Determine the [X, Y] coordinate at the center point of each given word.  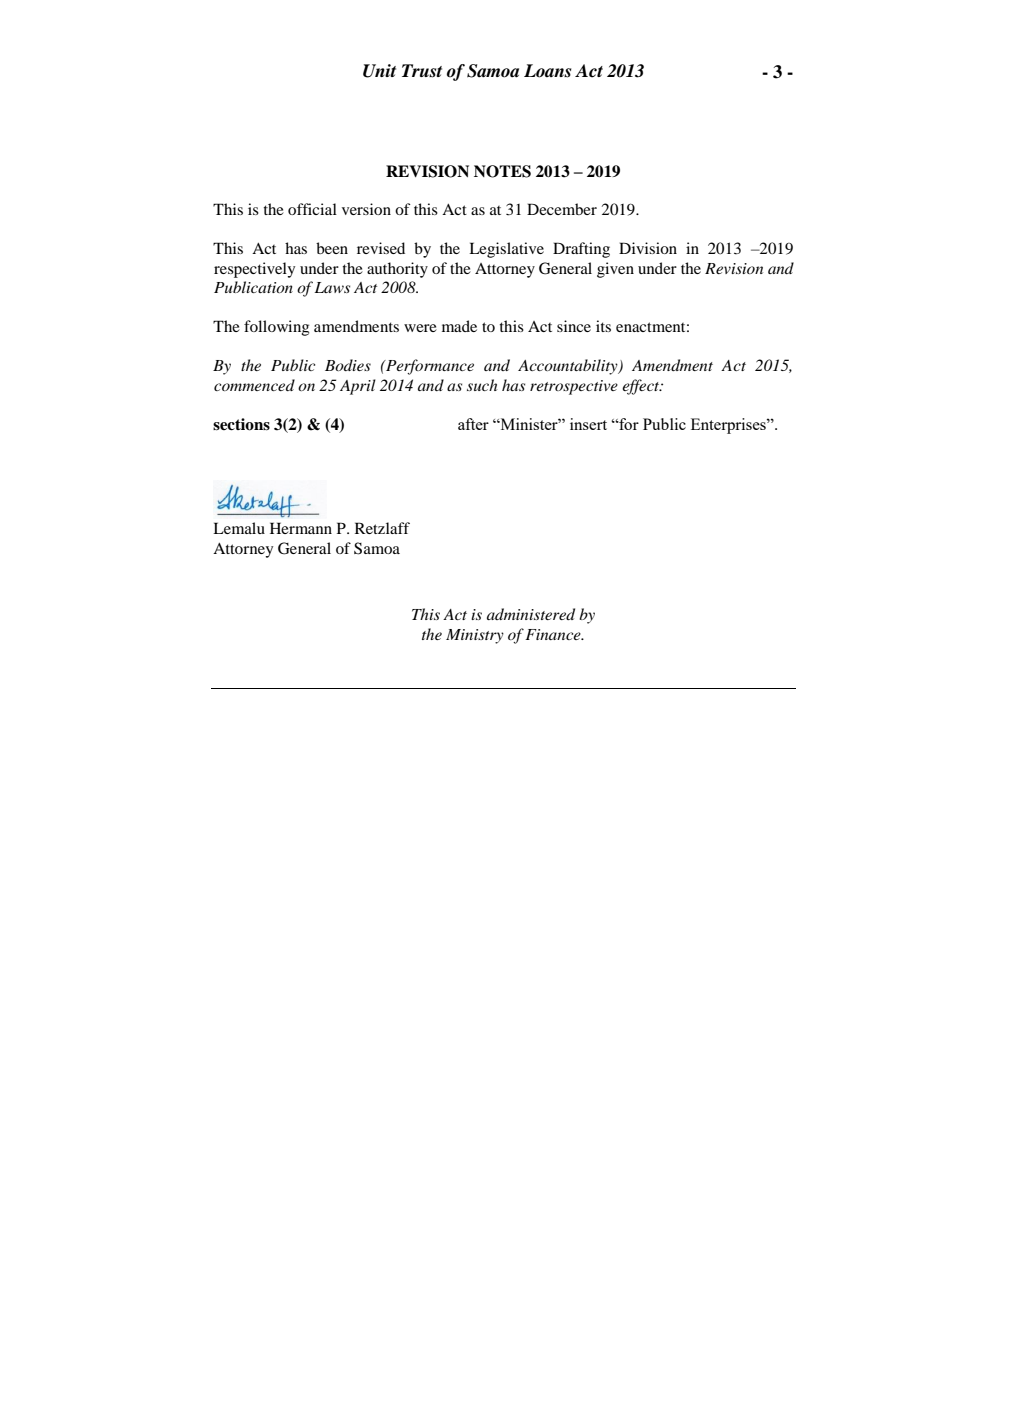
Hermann [301, 528]
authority [397, 270]
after [473, 424]
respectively [254, 270]
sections [241, 424]
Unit [379, 71]
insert [588, 424]
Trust [422, 71]
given [615, 270]
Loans [547, 71]
